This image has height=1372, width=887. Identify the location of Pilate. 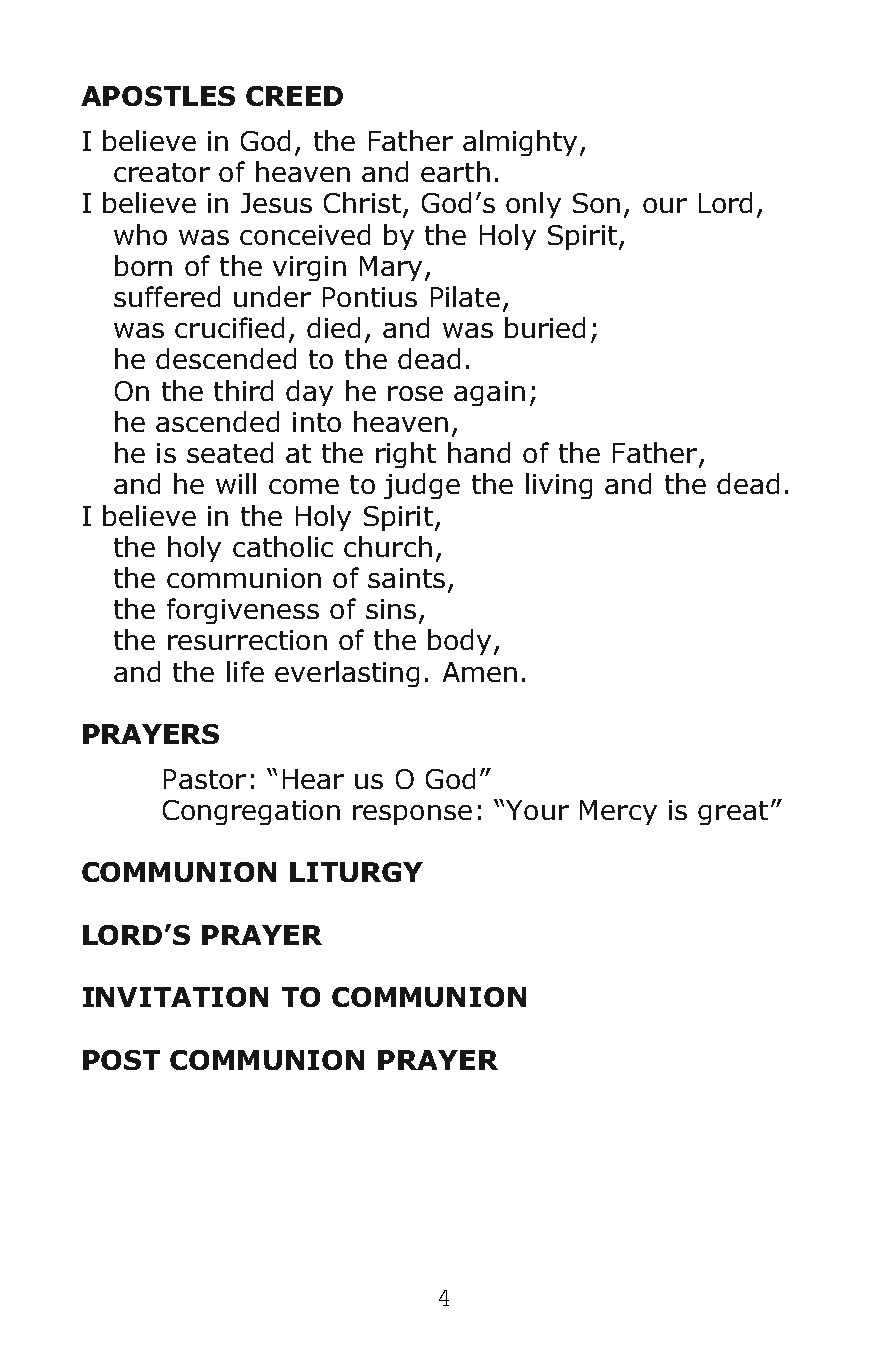
(465, 296).
